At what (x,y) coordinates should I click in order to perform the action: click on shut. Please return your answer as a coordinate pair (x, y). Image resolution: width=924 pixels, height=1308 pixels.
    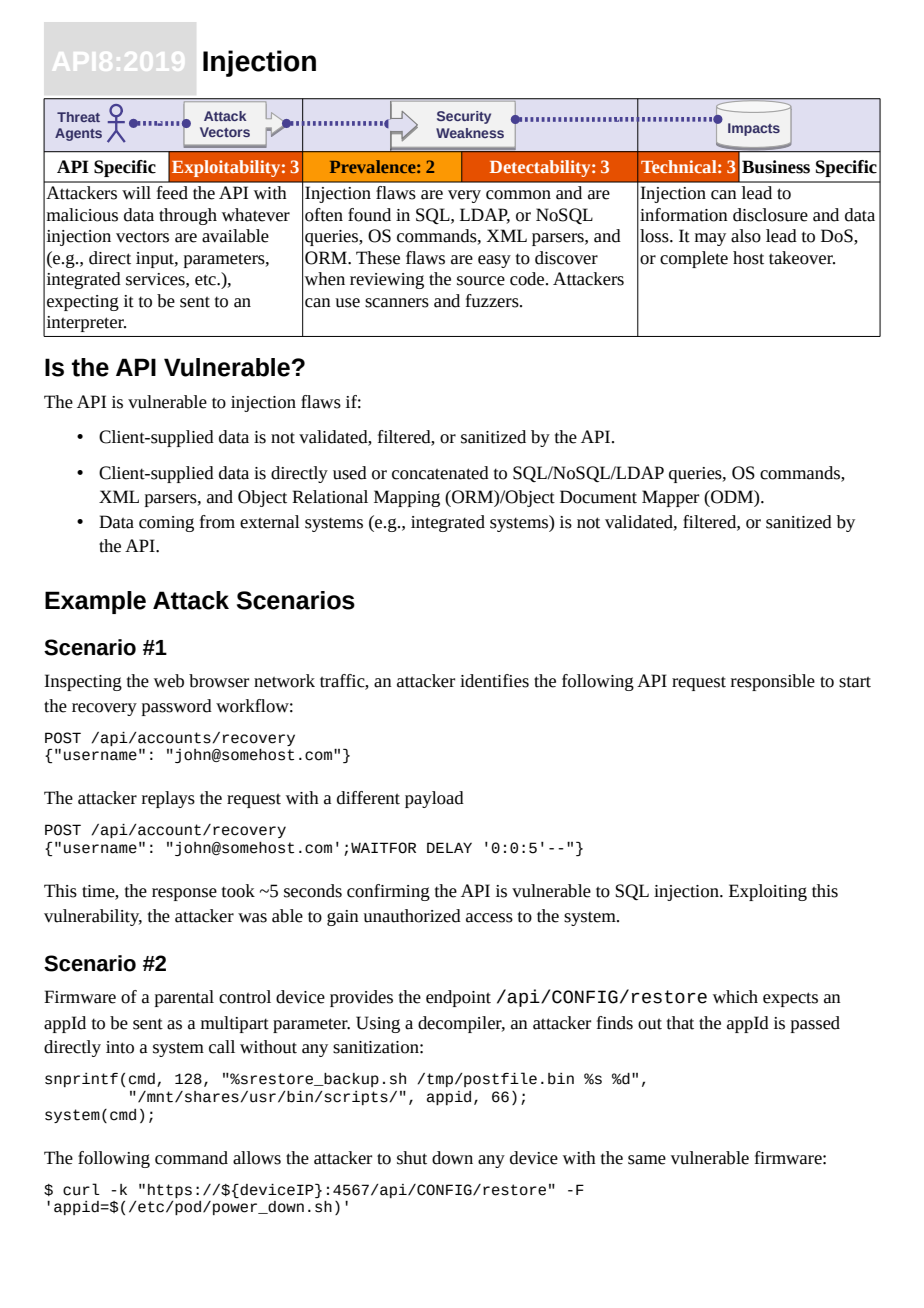
    Looking at the image, I should click on (412, 1158).
